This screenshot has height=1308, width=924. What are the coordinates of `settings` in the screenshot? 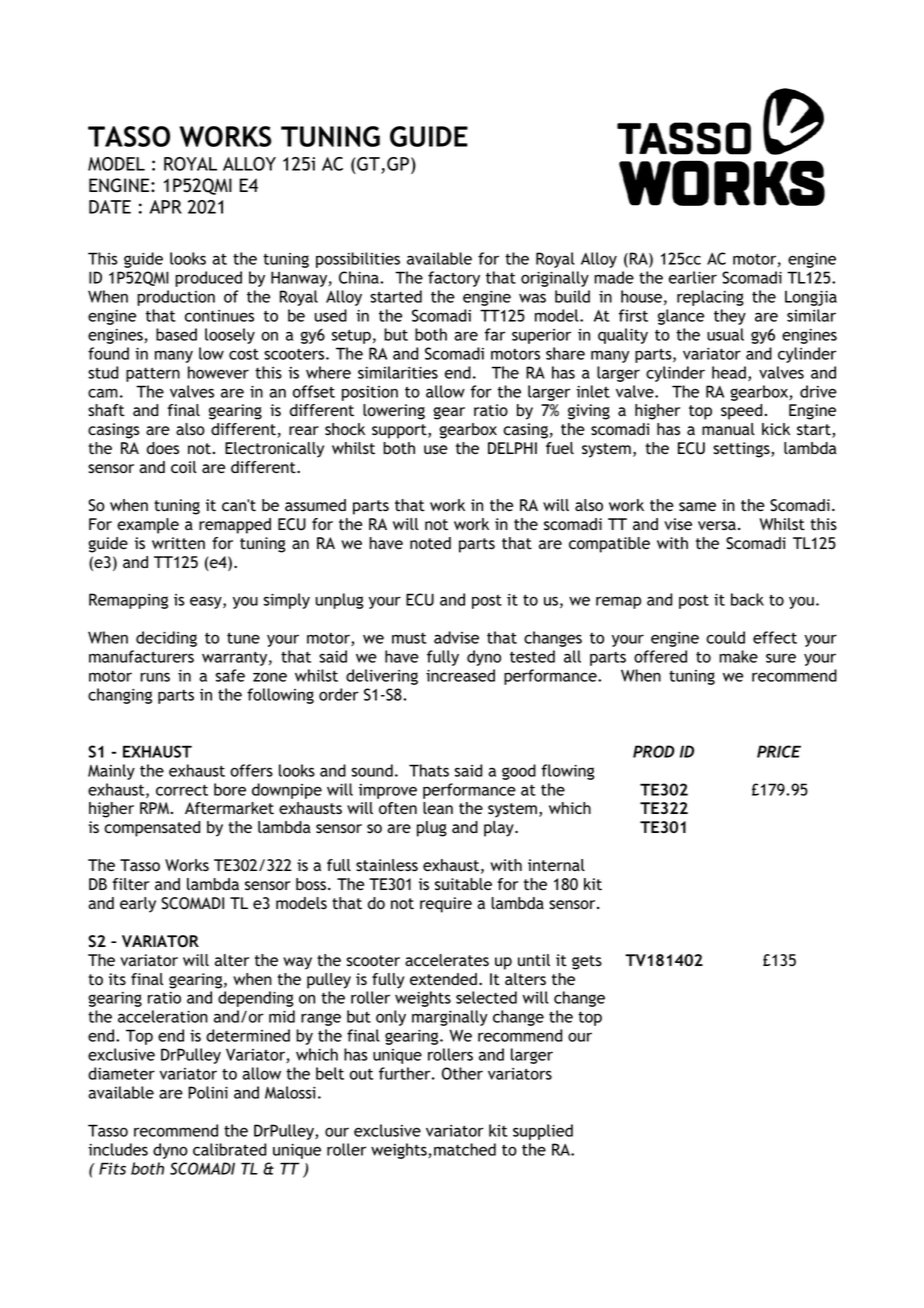 It's located at (742, 450).
